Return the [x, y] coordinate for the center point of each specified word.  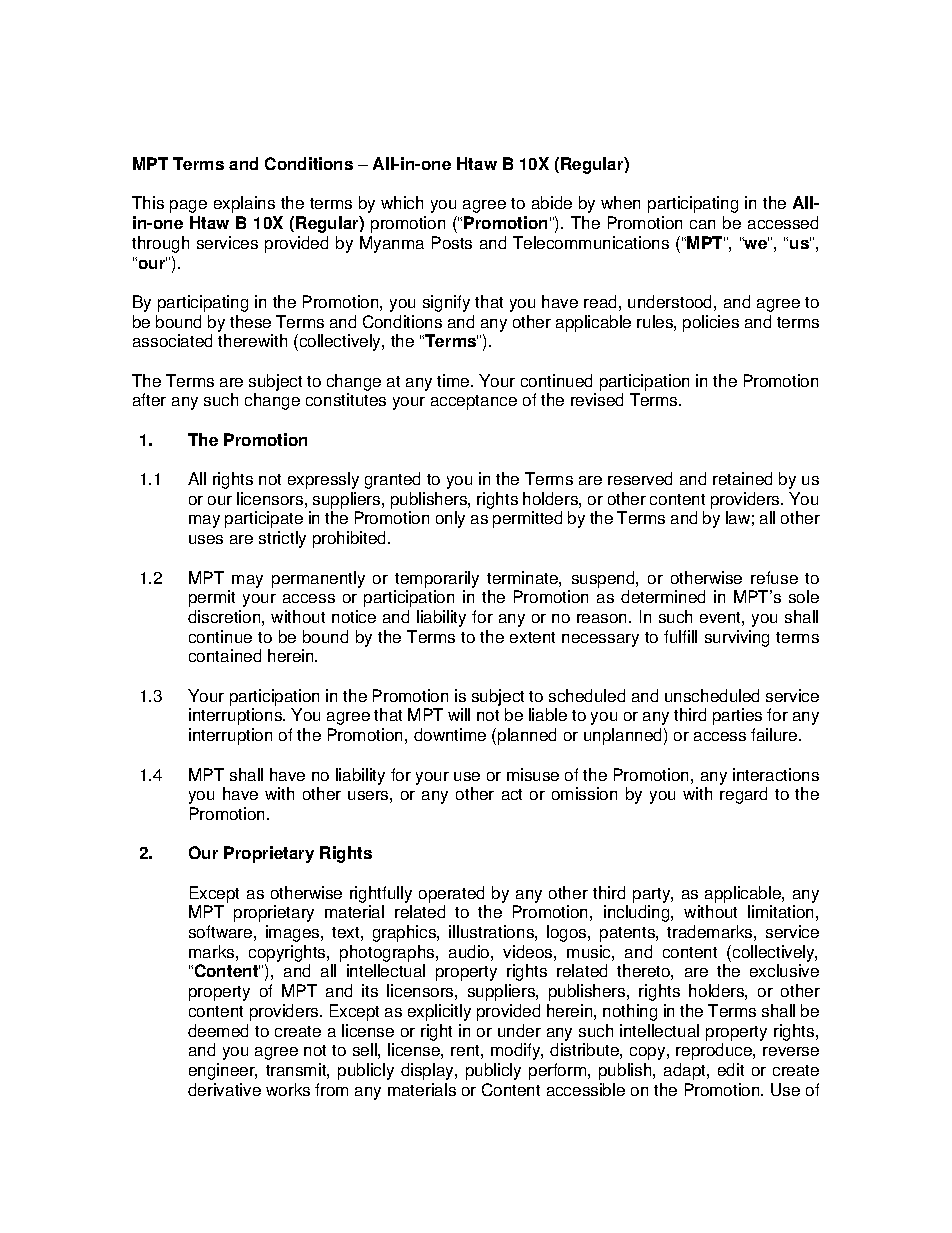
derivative [224, 1089]
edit [731, 1069]
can [702, 224]
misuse [533, 774]
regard [743, 795]
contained [225, 655]
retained [742, 478]
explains [244, 204]
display [428, 1071]
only [450, 519]
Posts [452, 242]
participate [264, 519]
